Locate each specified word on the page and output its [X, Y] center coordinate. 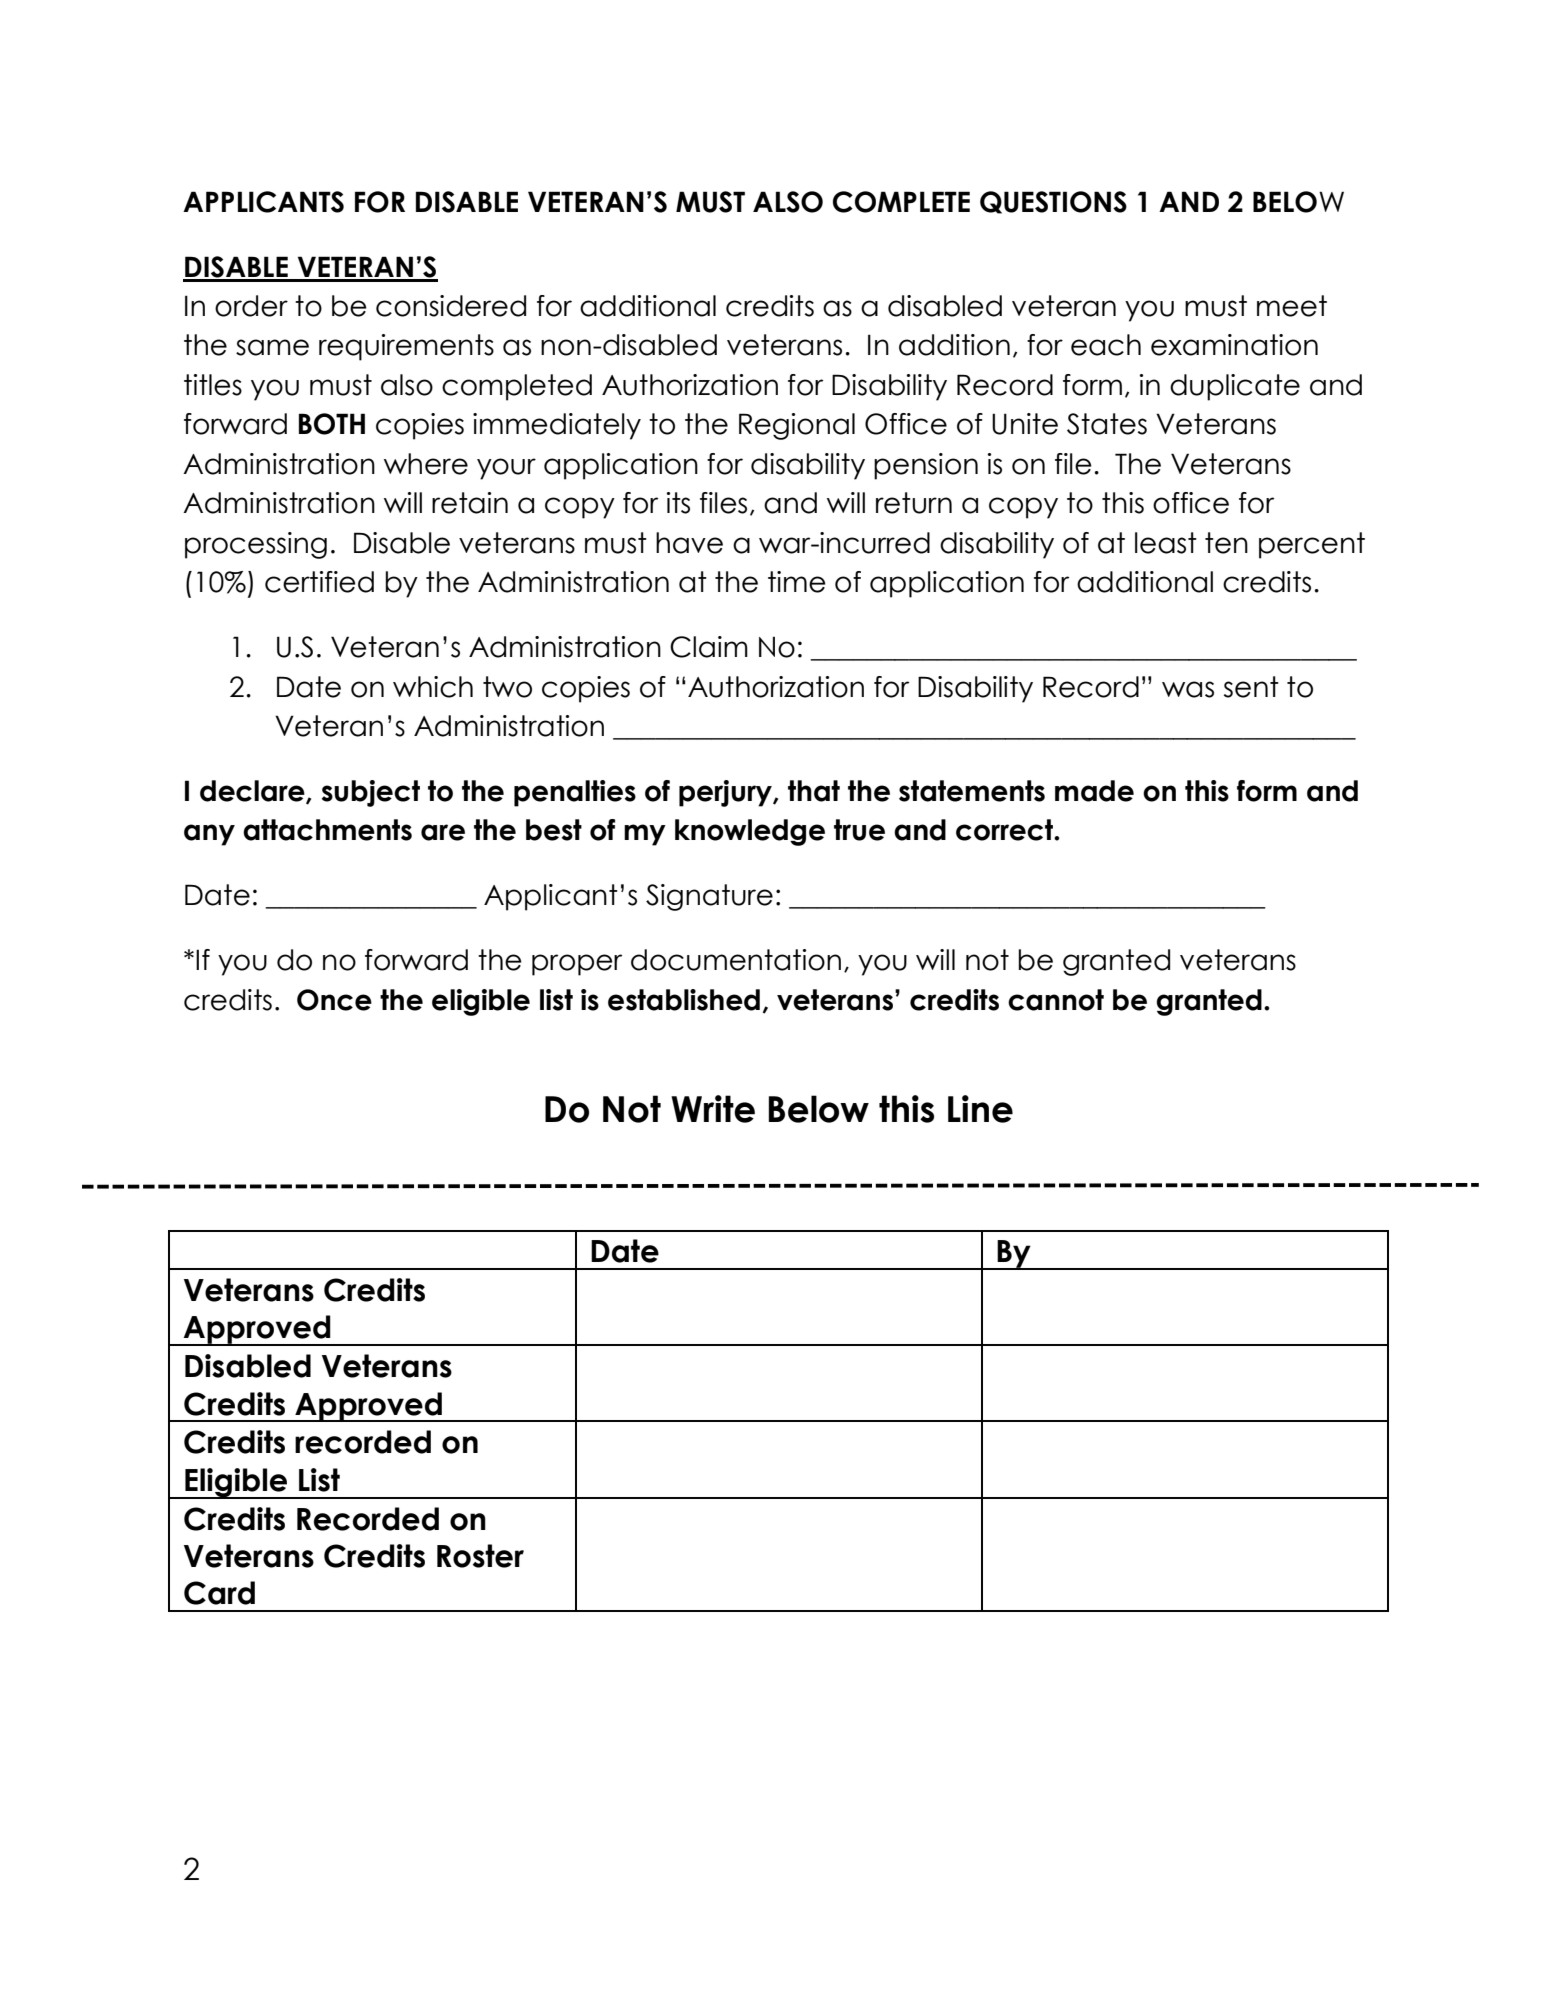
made [1094, 791]
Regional [797, 426]
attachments [327, 830]
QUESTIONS [1053, 202]
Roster [480, 1556]
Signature [709, 897]
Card [219, 1593]
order [251, 306]
